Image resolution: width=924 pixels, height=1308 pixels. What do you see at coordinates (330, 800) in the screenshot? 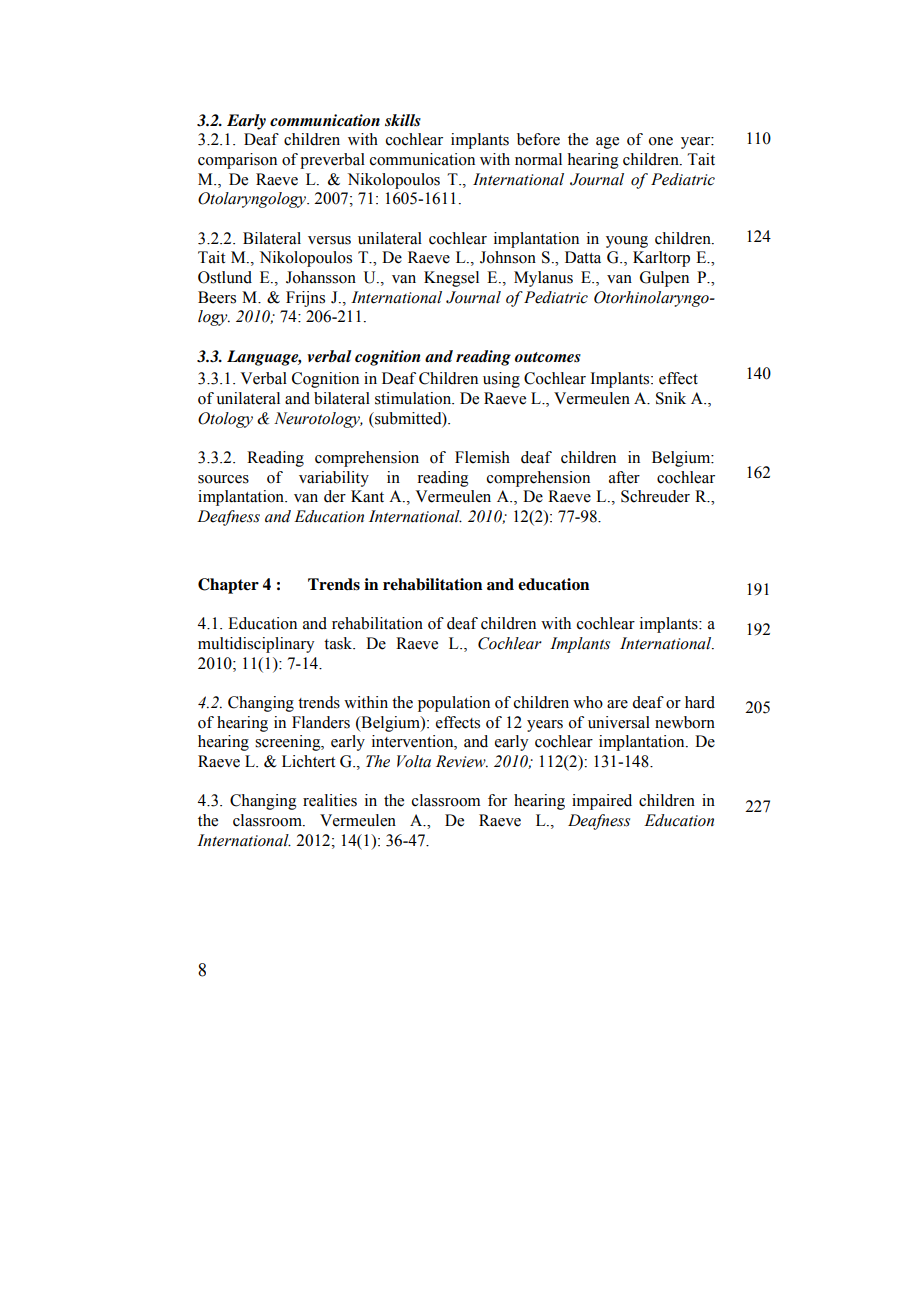
I see `realities` at bounding box center [330, 800].
